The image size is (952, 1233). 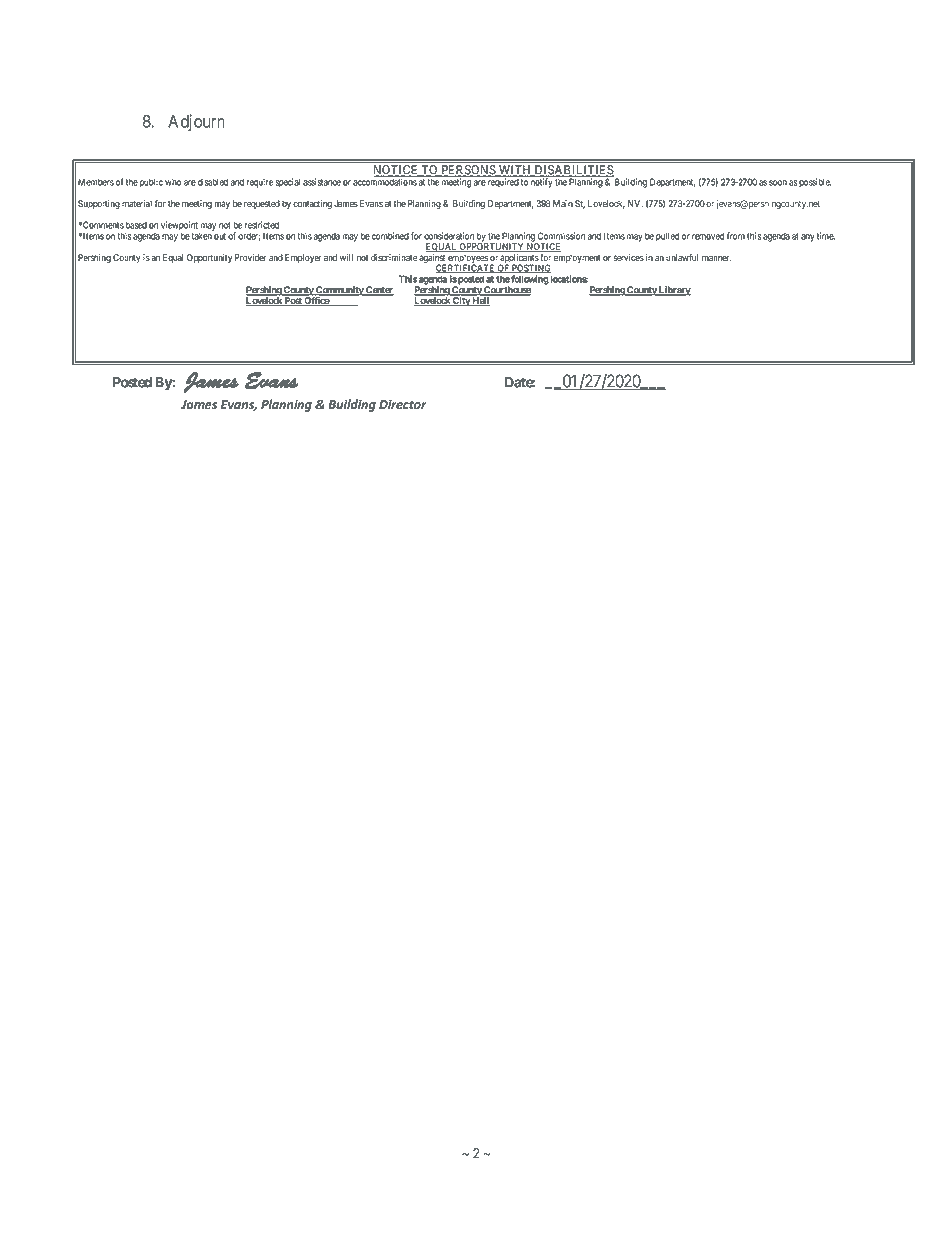 I want to click on taken, so click(x=201, y=236).
